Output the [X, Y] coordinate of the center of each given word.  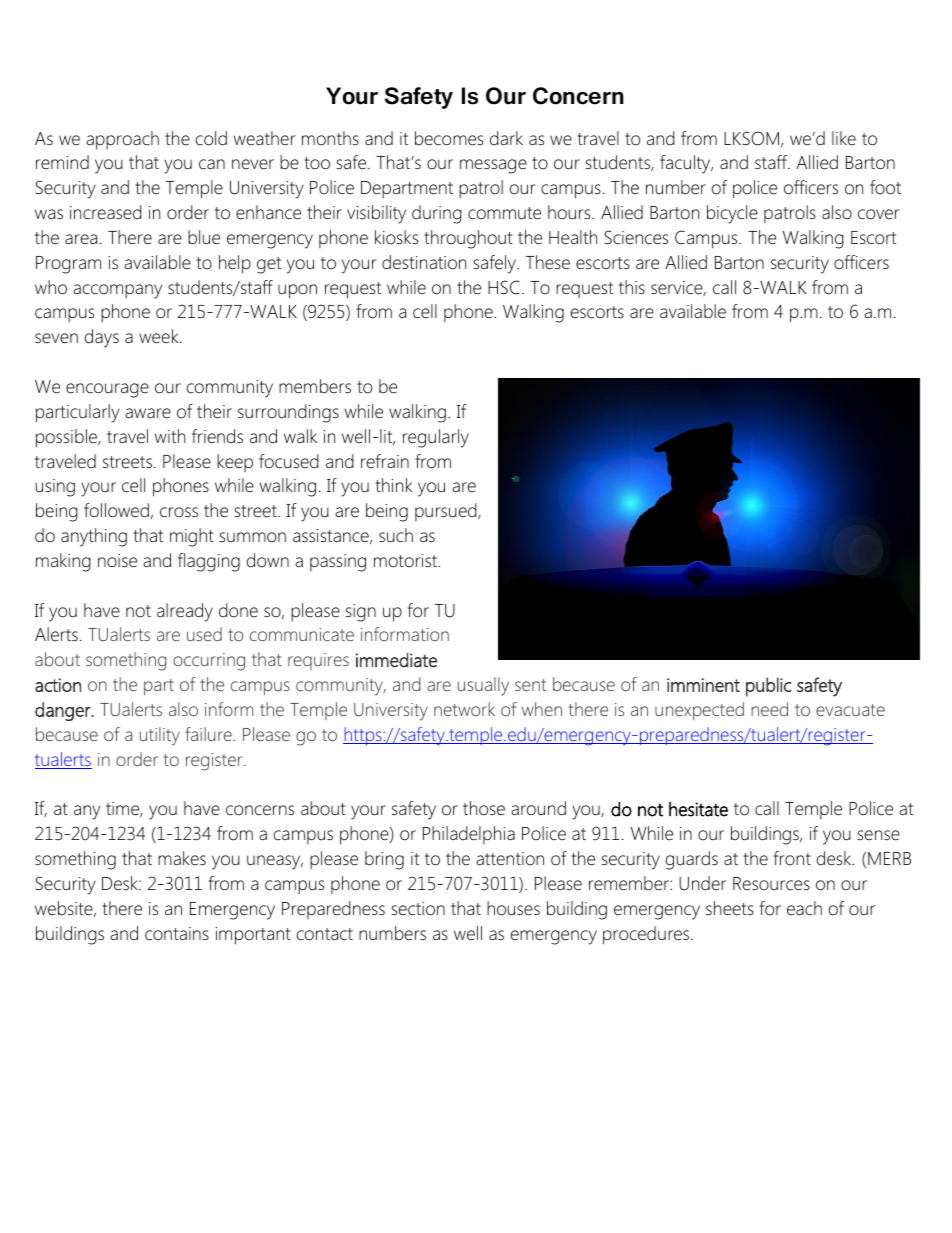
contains [177, 934]
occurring [209, 662]
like [844, 138]
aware [148, 413]
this [632, 287]
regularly [436, 438]
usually [483, 686]
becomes [449, 138]
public [768, 687]
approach [122, 140]
